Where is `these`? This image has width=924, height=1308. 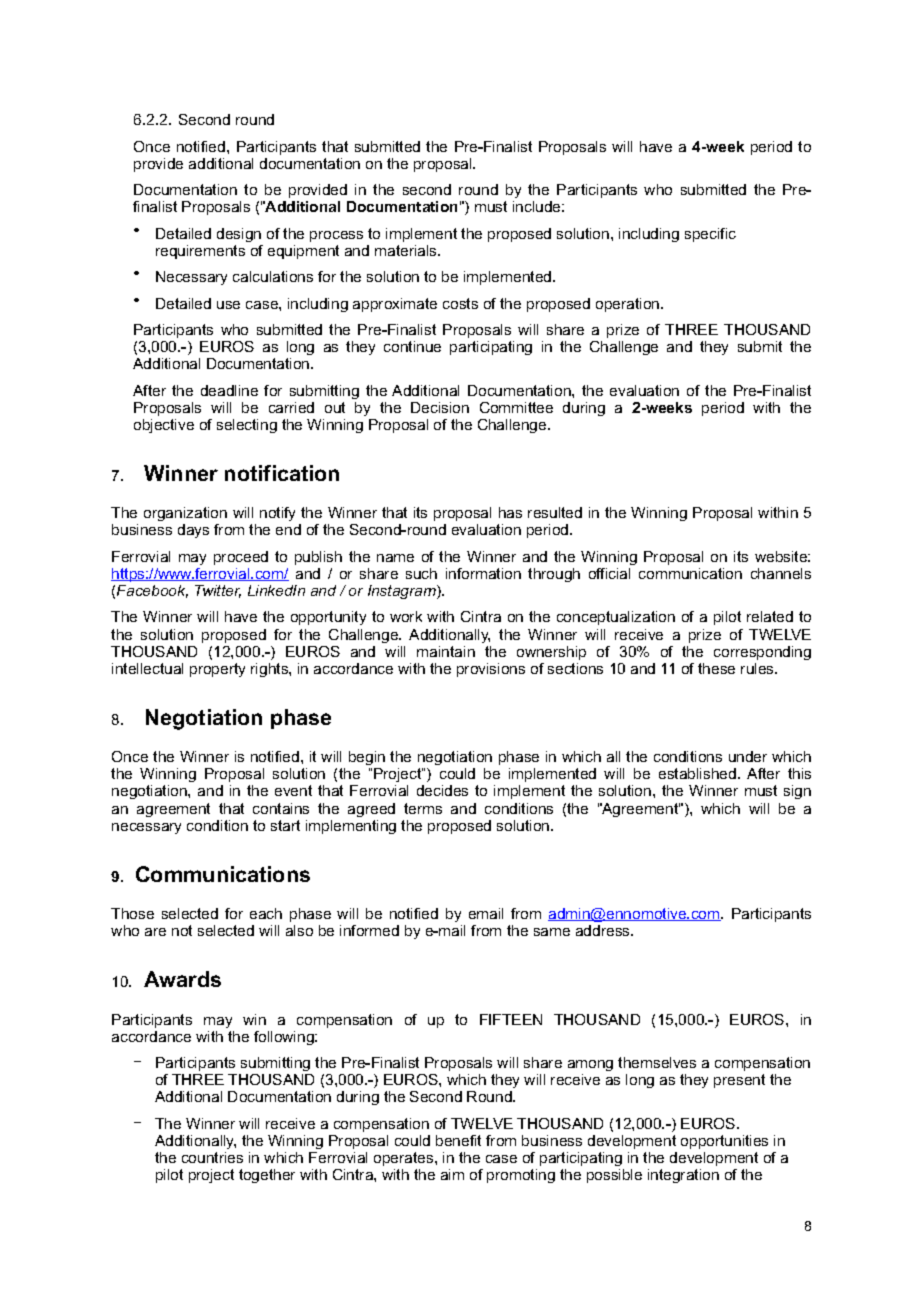
these is located at coordinates (716, 668).
